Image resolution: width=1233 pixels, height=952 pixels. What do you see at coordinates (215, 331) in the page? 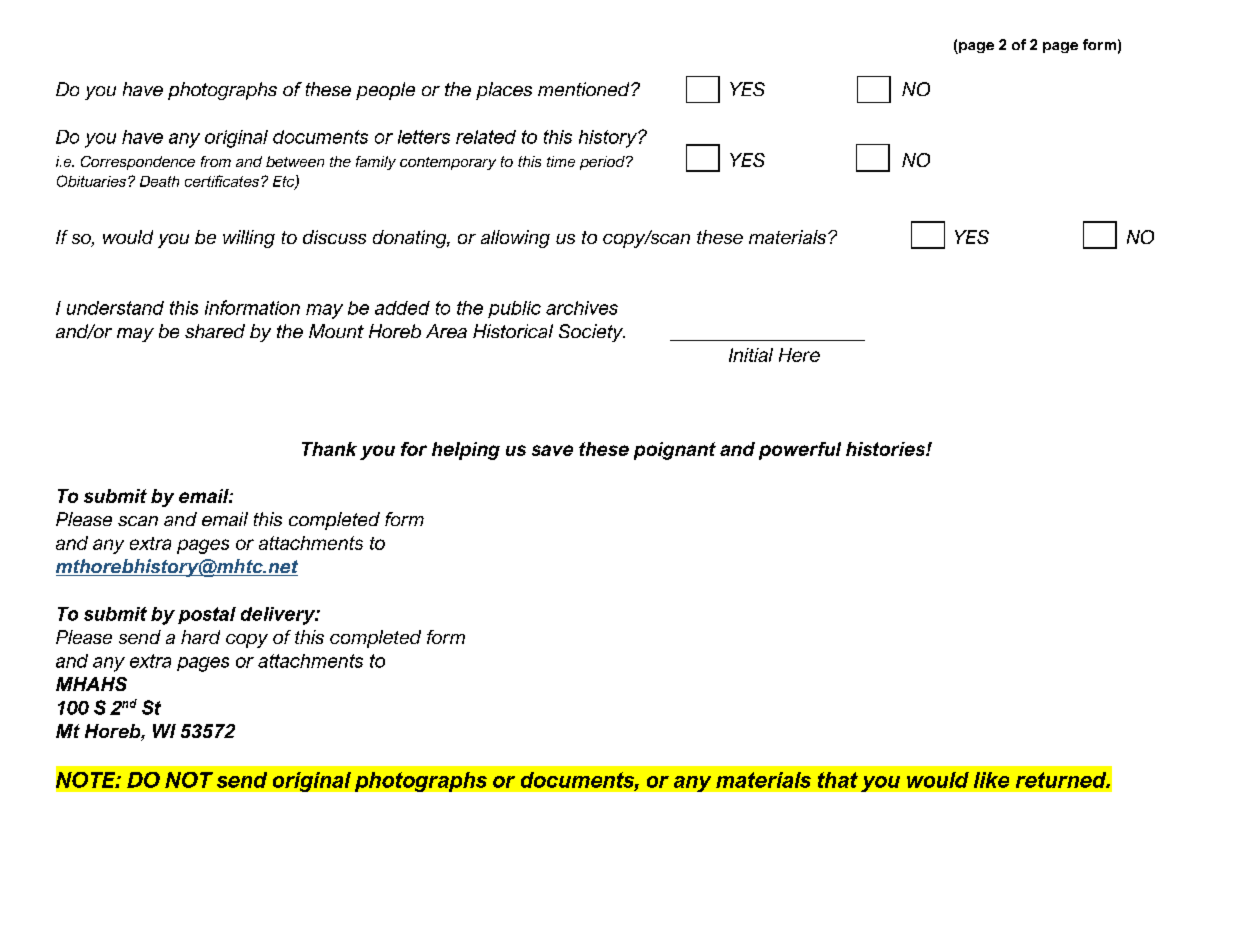
I see `shared` at bounding box center [215, 331].
